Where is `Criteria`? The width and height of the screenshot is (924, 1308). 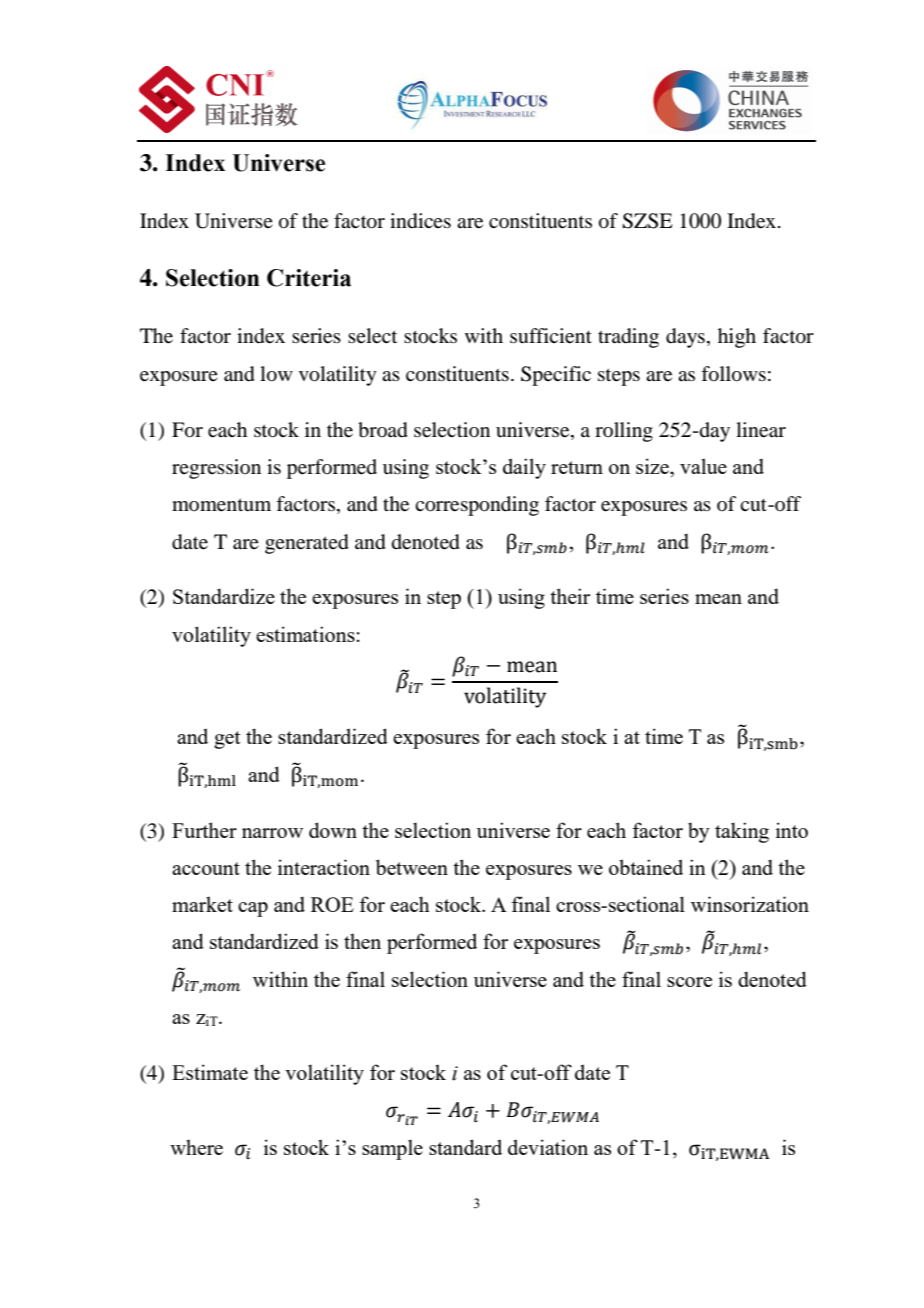
Criteria is located at coordinates (309, 278).
